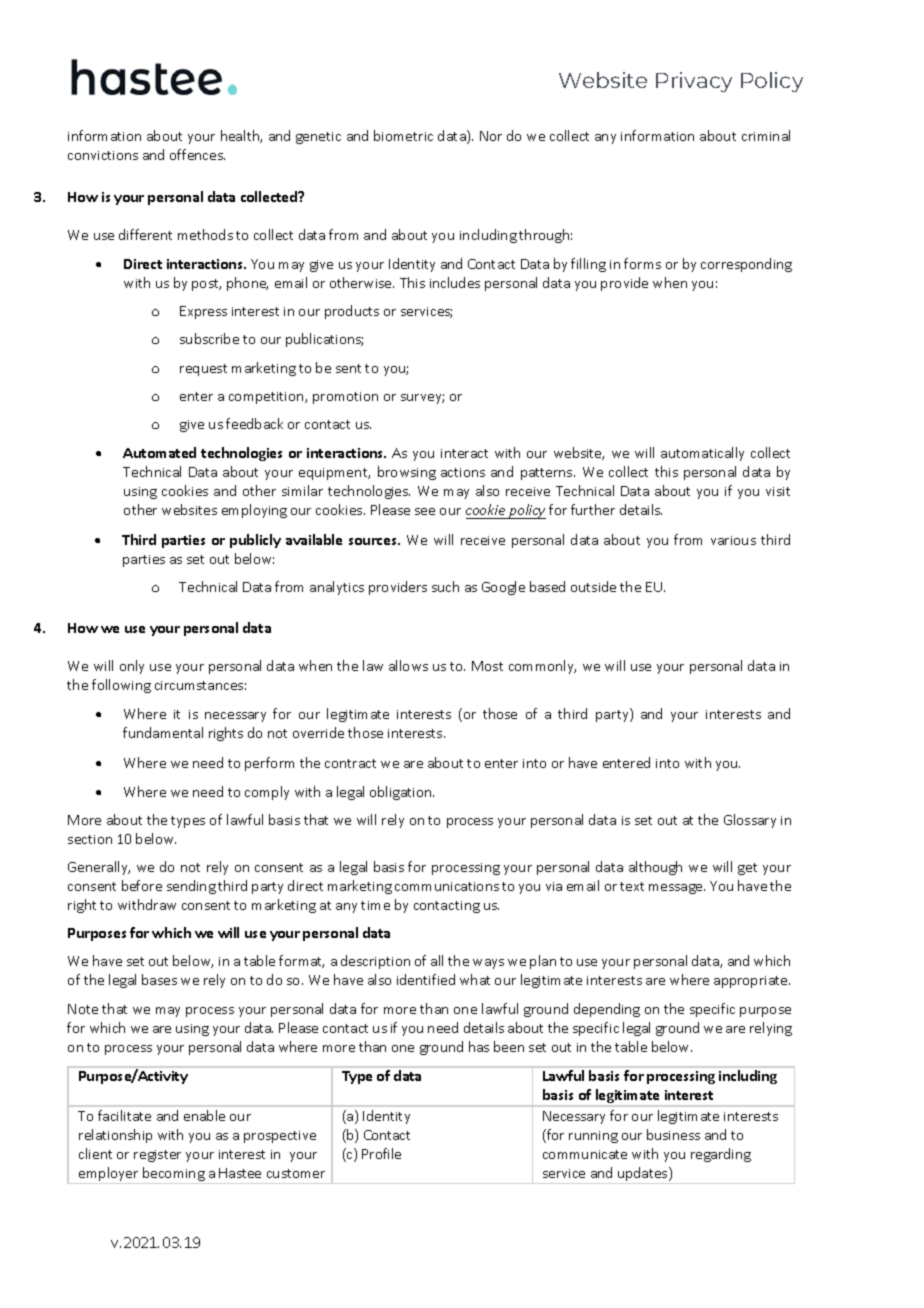 The width and height of the document is (924, 1308). Describe the element at coordinates (159, 452) in the document. I see `Automated` at that location.
